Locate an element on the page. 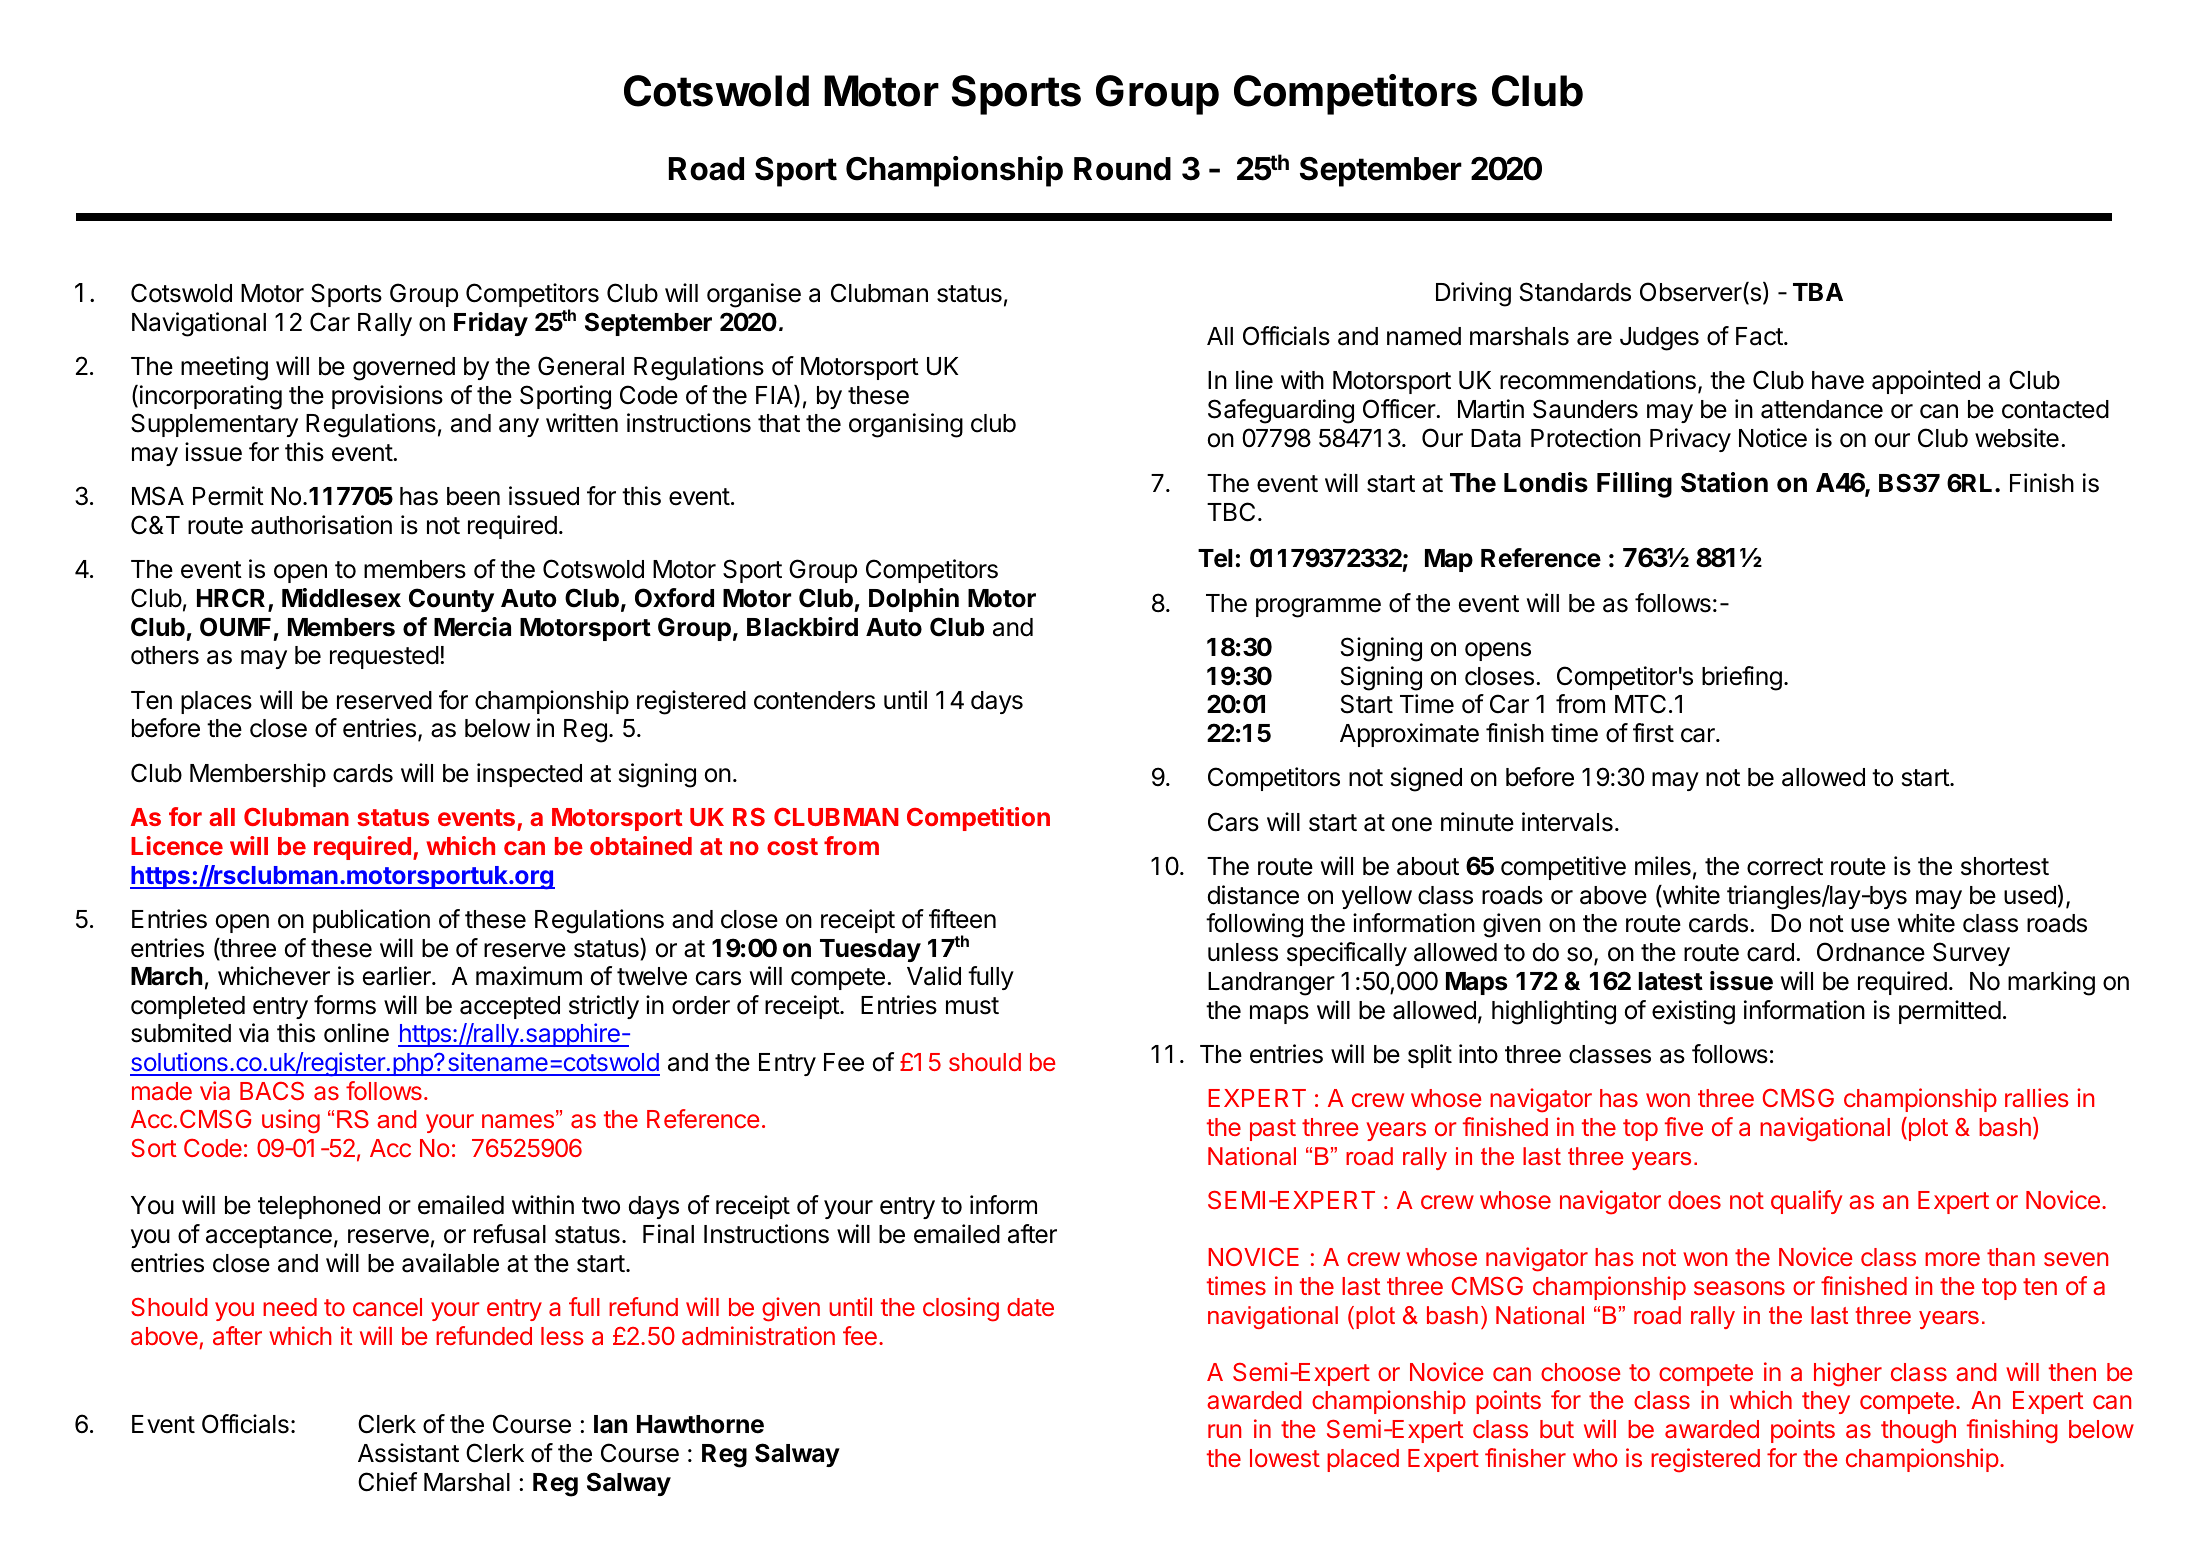  Round is located at coordinates (1122, 169).
